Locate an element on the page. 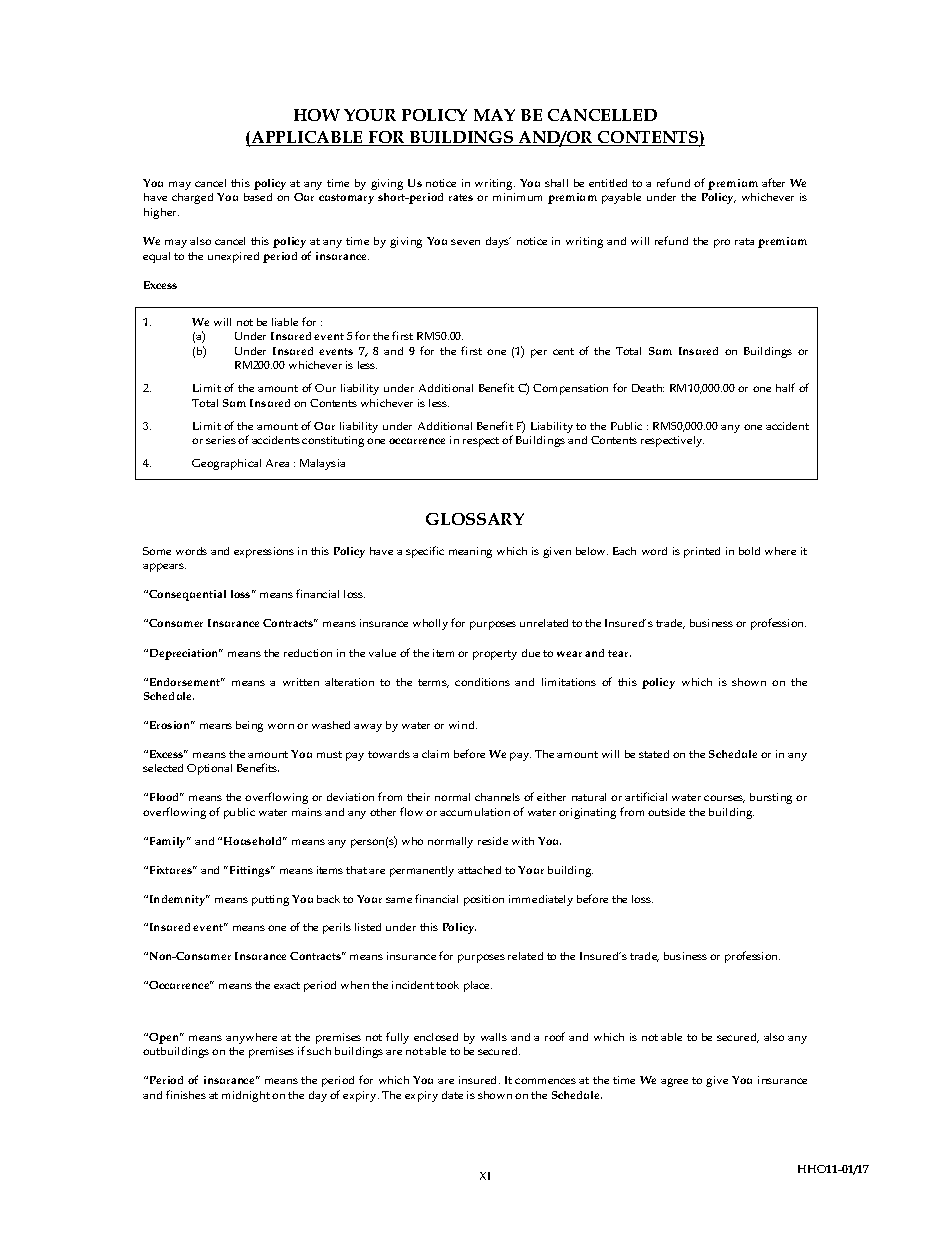  agree is located at coordinates (674, 1082).
